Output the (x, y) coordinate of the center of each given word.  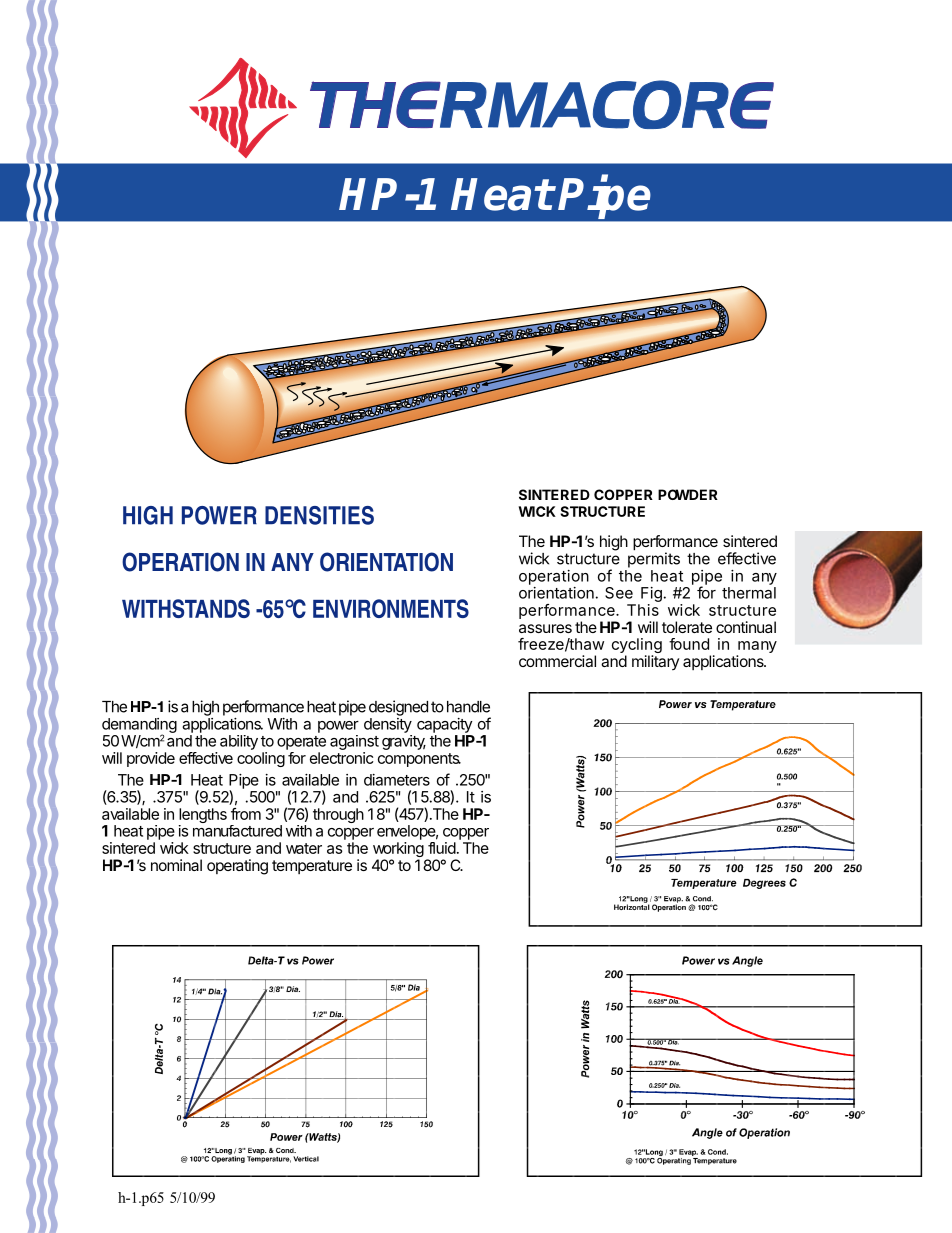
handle (468, 707)
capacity (444, 725)
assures (545, 628)
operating (237, 867)
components (419, 760)
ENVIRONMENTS (391, 608)
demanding (139, 726)
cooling (261, 759)
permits (654, 560)
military (655, 662)
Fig (650, 596)
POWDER (688, 494)
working (398, 851)
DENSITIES (319, 515)
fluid (442, 848)
